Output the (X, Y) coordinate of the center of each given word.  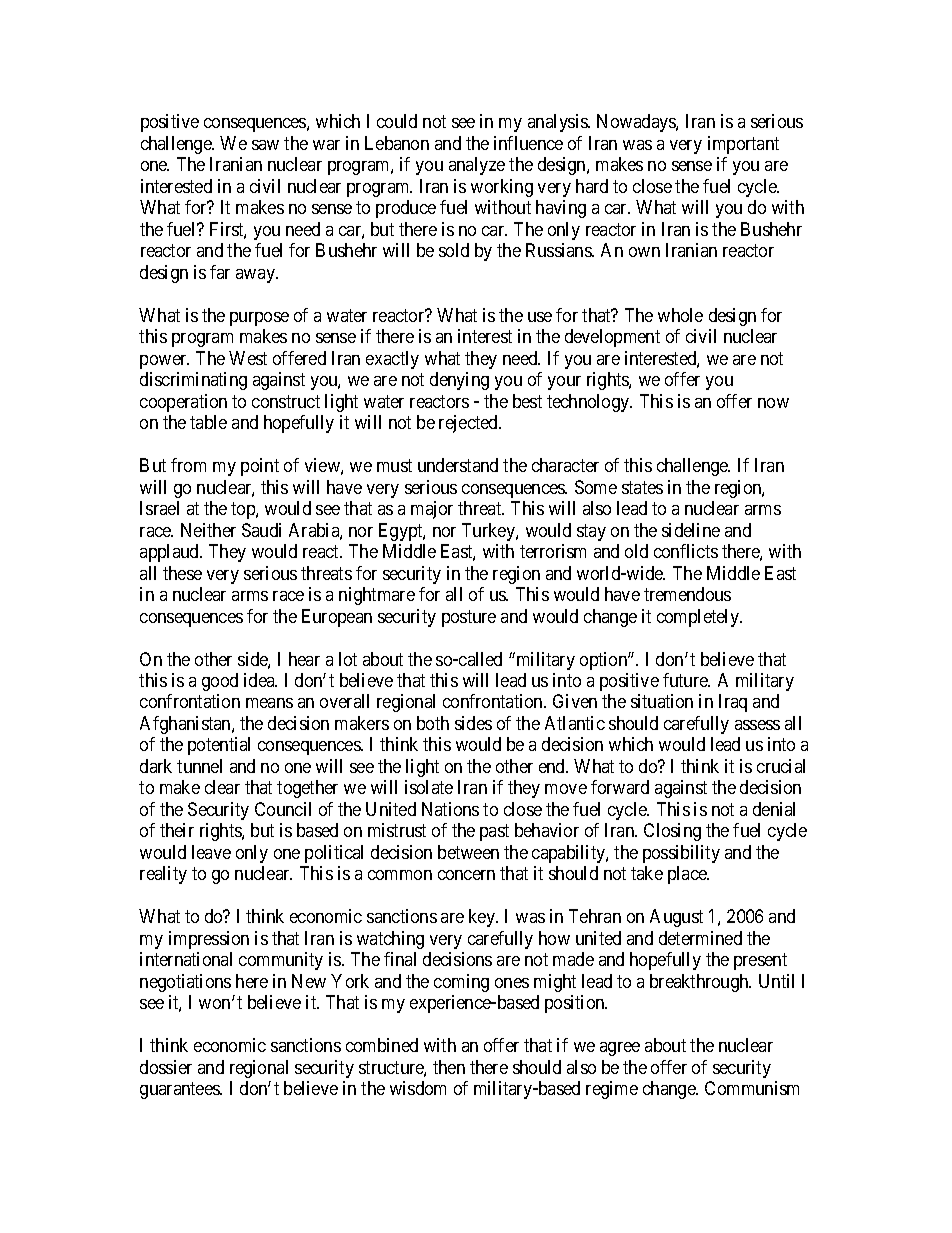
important (743, 145)
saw (265, 145)
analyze (477, 166)
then (449, 1067)
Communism (752, 1088)
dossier (166, 1067)
